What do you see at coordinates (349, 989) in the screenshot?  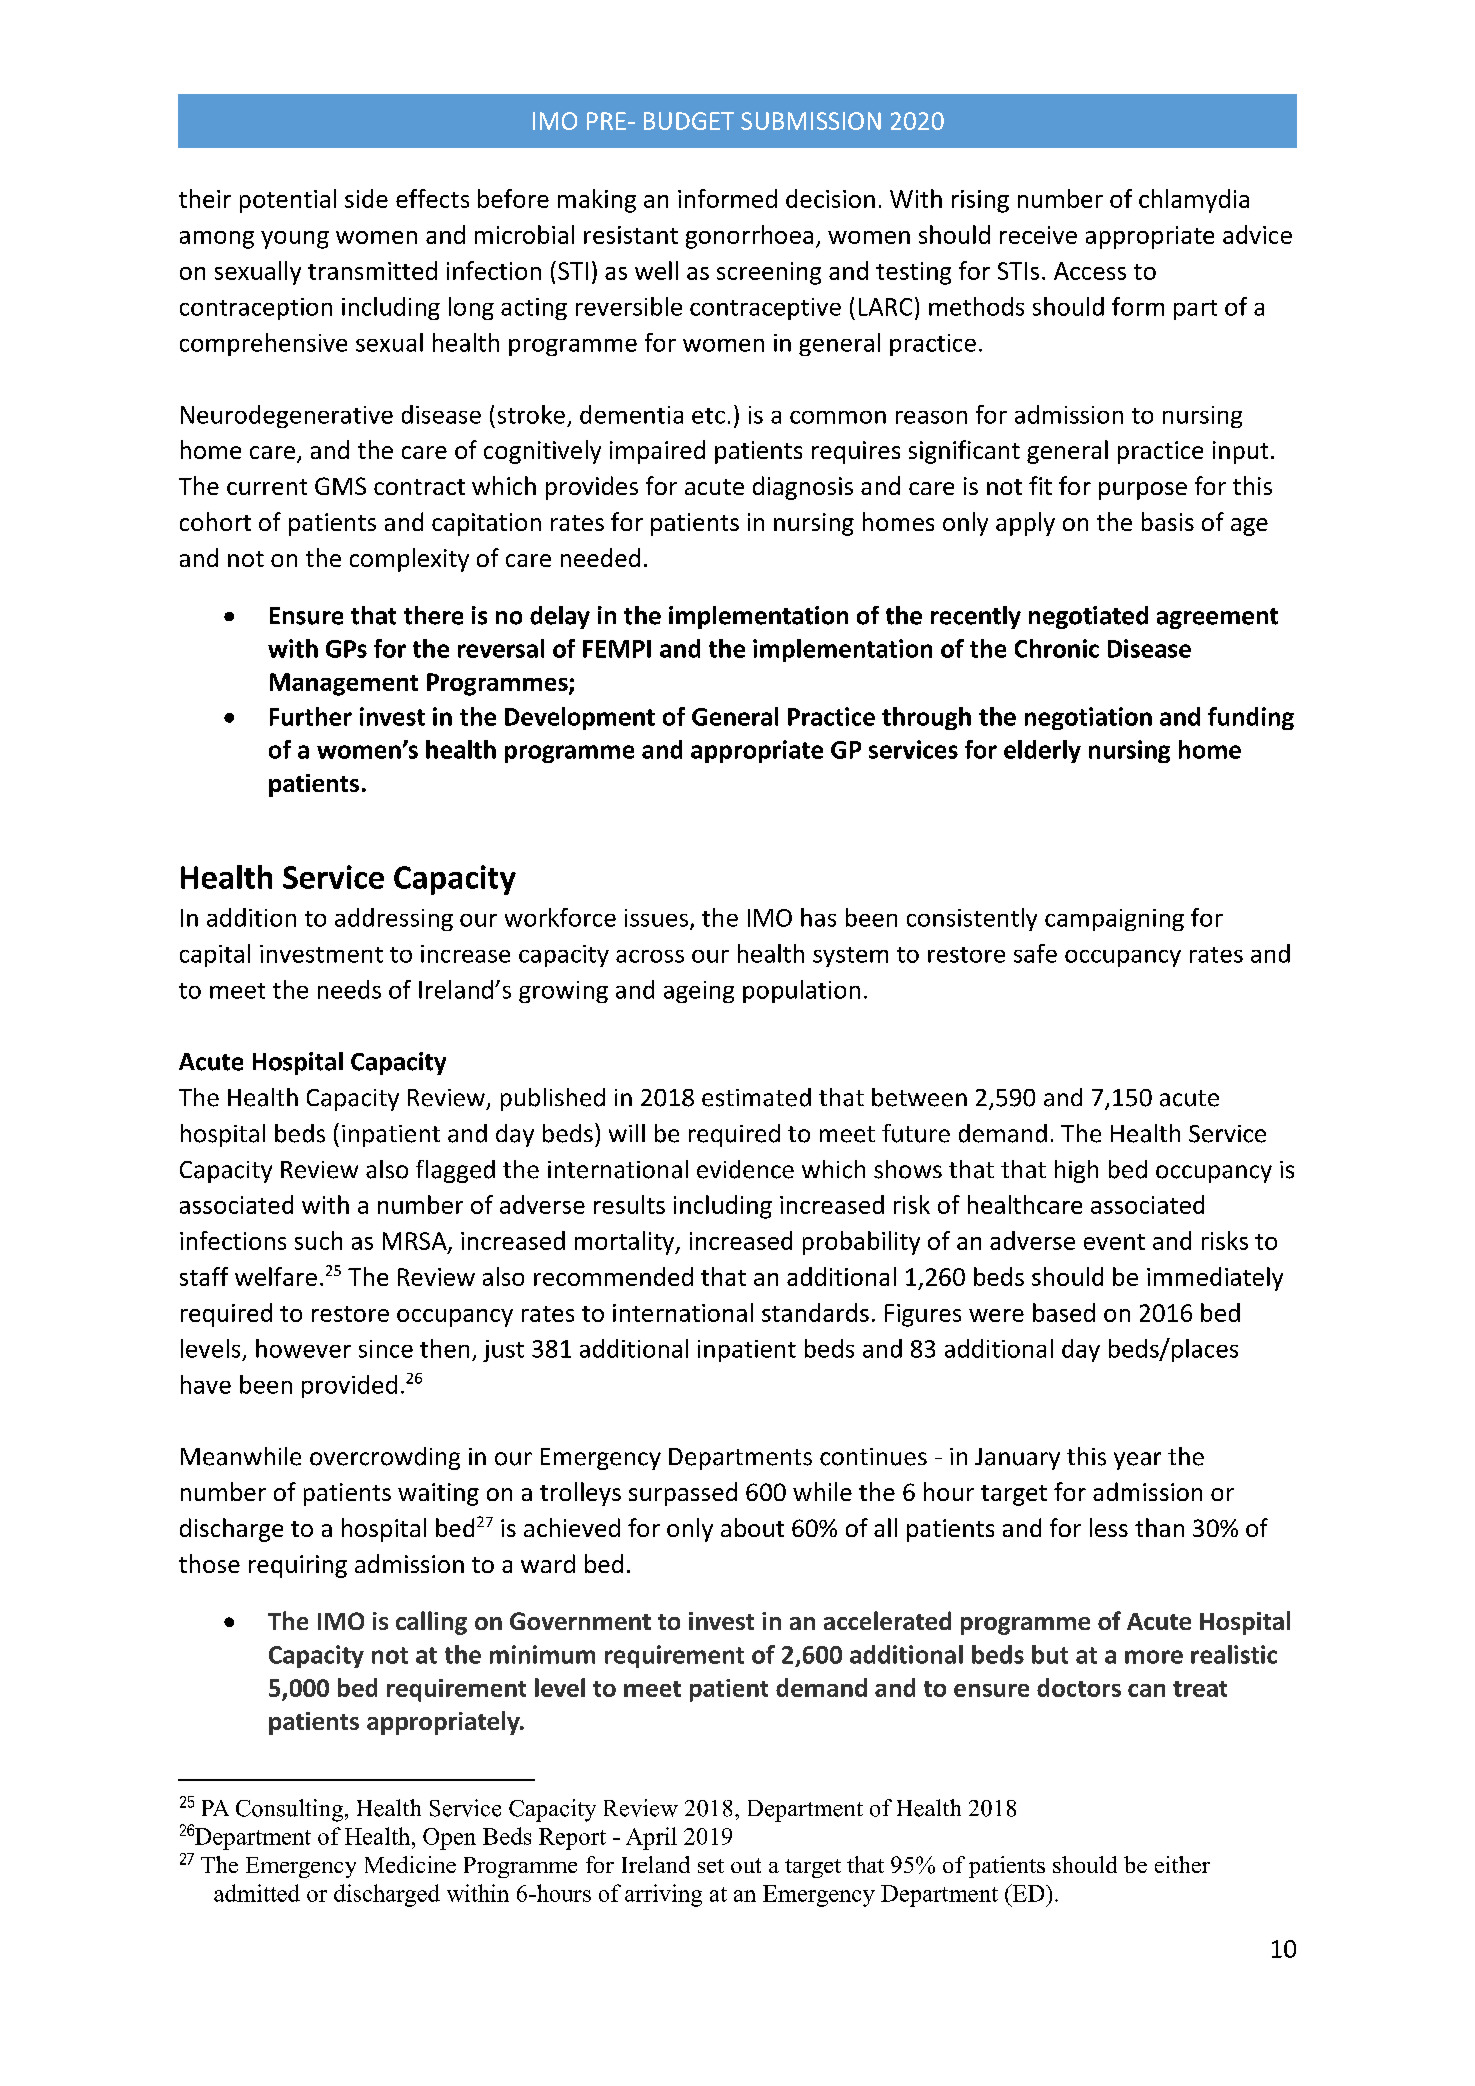 I see `needs` at bounding box center [349, 989].
